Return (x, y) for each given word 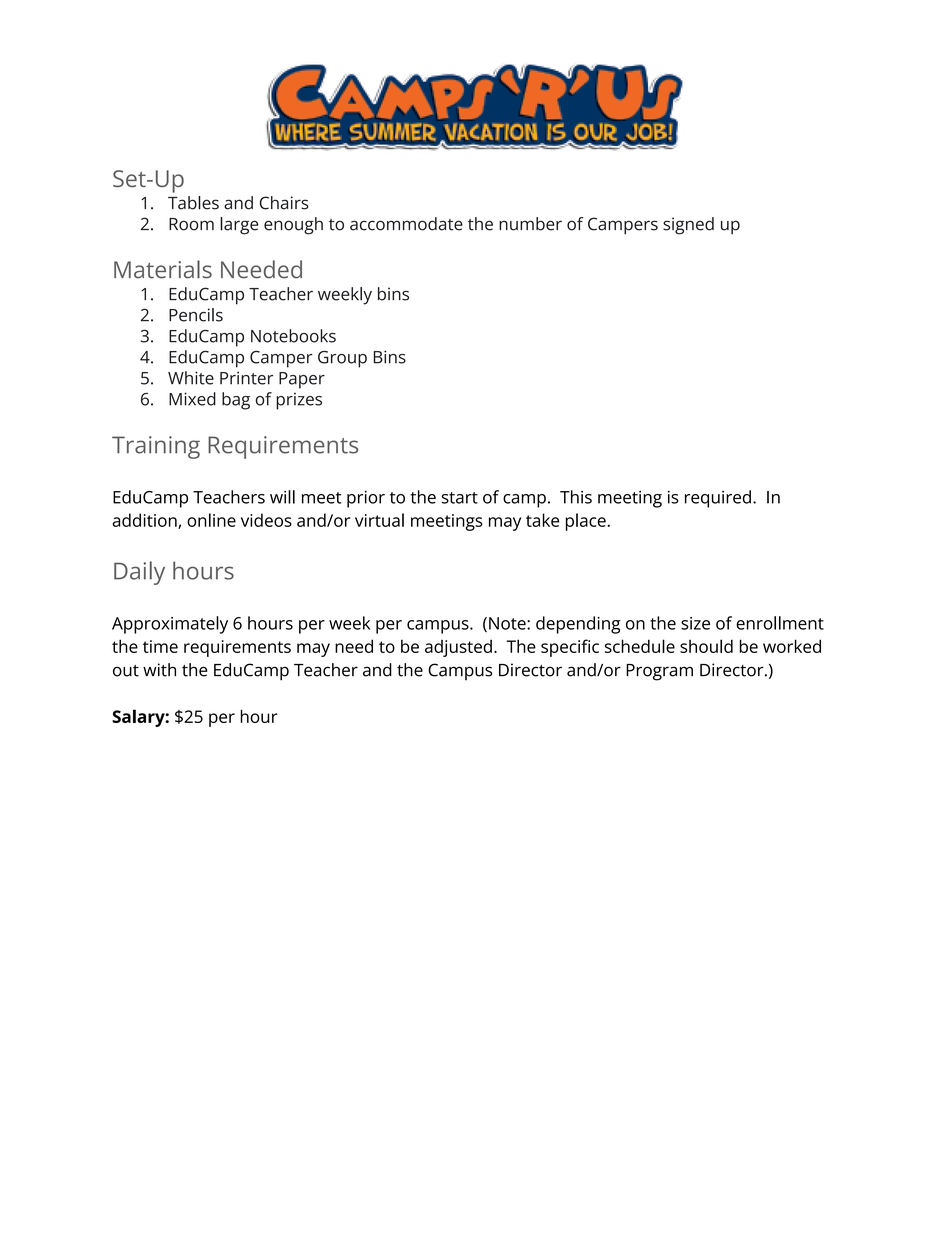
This (576, 497)
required (718, 499)
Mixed (192, 399)
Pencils (196, 315)
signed (688, 226)
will (282, 497)
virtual (379, 520)
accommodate (406, 224)
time (160, 646)
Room (191, 224)
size (695, 623)
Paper (302, 380)
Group (342, 359)
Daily (139, 573)
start (459, 498)
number (530, 224)
